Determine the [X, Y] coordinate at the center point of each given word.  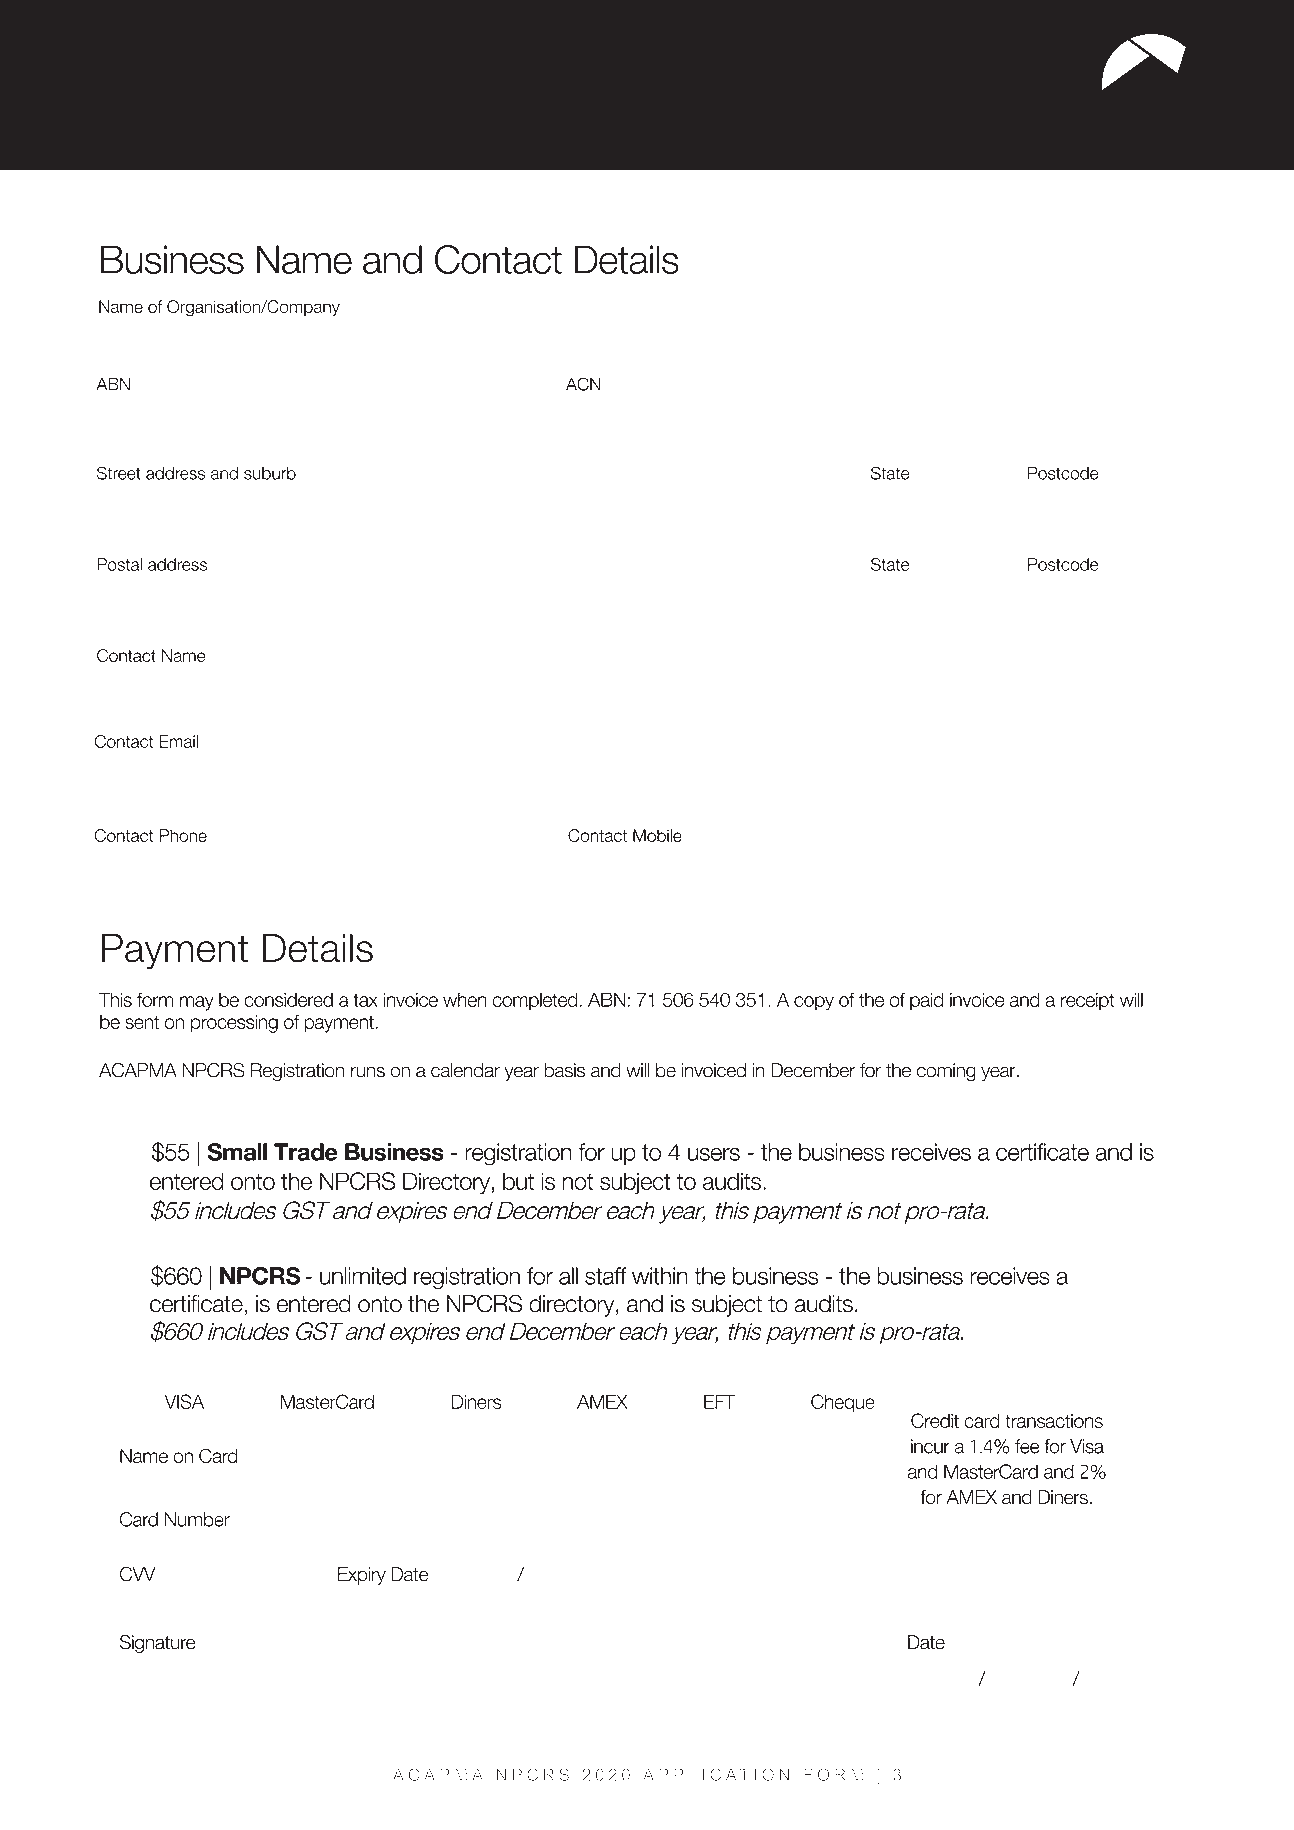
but [518, 1181]
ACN [583, 384]
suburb [270, 473]
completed [535, 1001]
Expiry [362, 1576]
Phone [183, 835]
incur [930, 1446]
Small [237, 1152]
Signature [158, 1644]
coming [946, 1072]
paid [927, 1001]
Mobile [657, 835]
